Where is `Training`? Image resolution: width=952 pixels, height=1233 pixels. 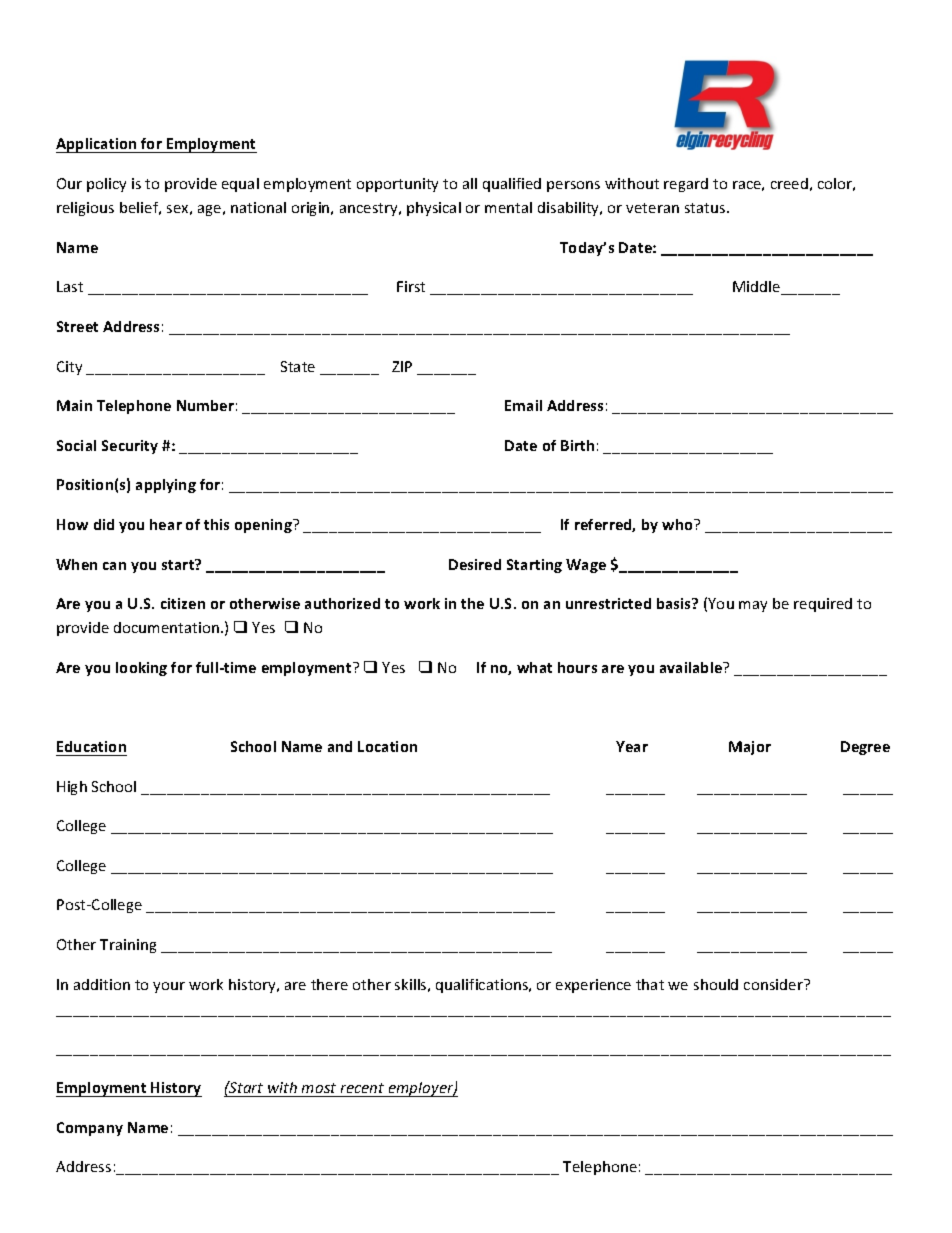
Training is located at coordinates (128, 946).
